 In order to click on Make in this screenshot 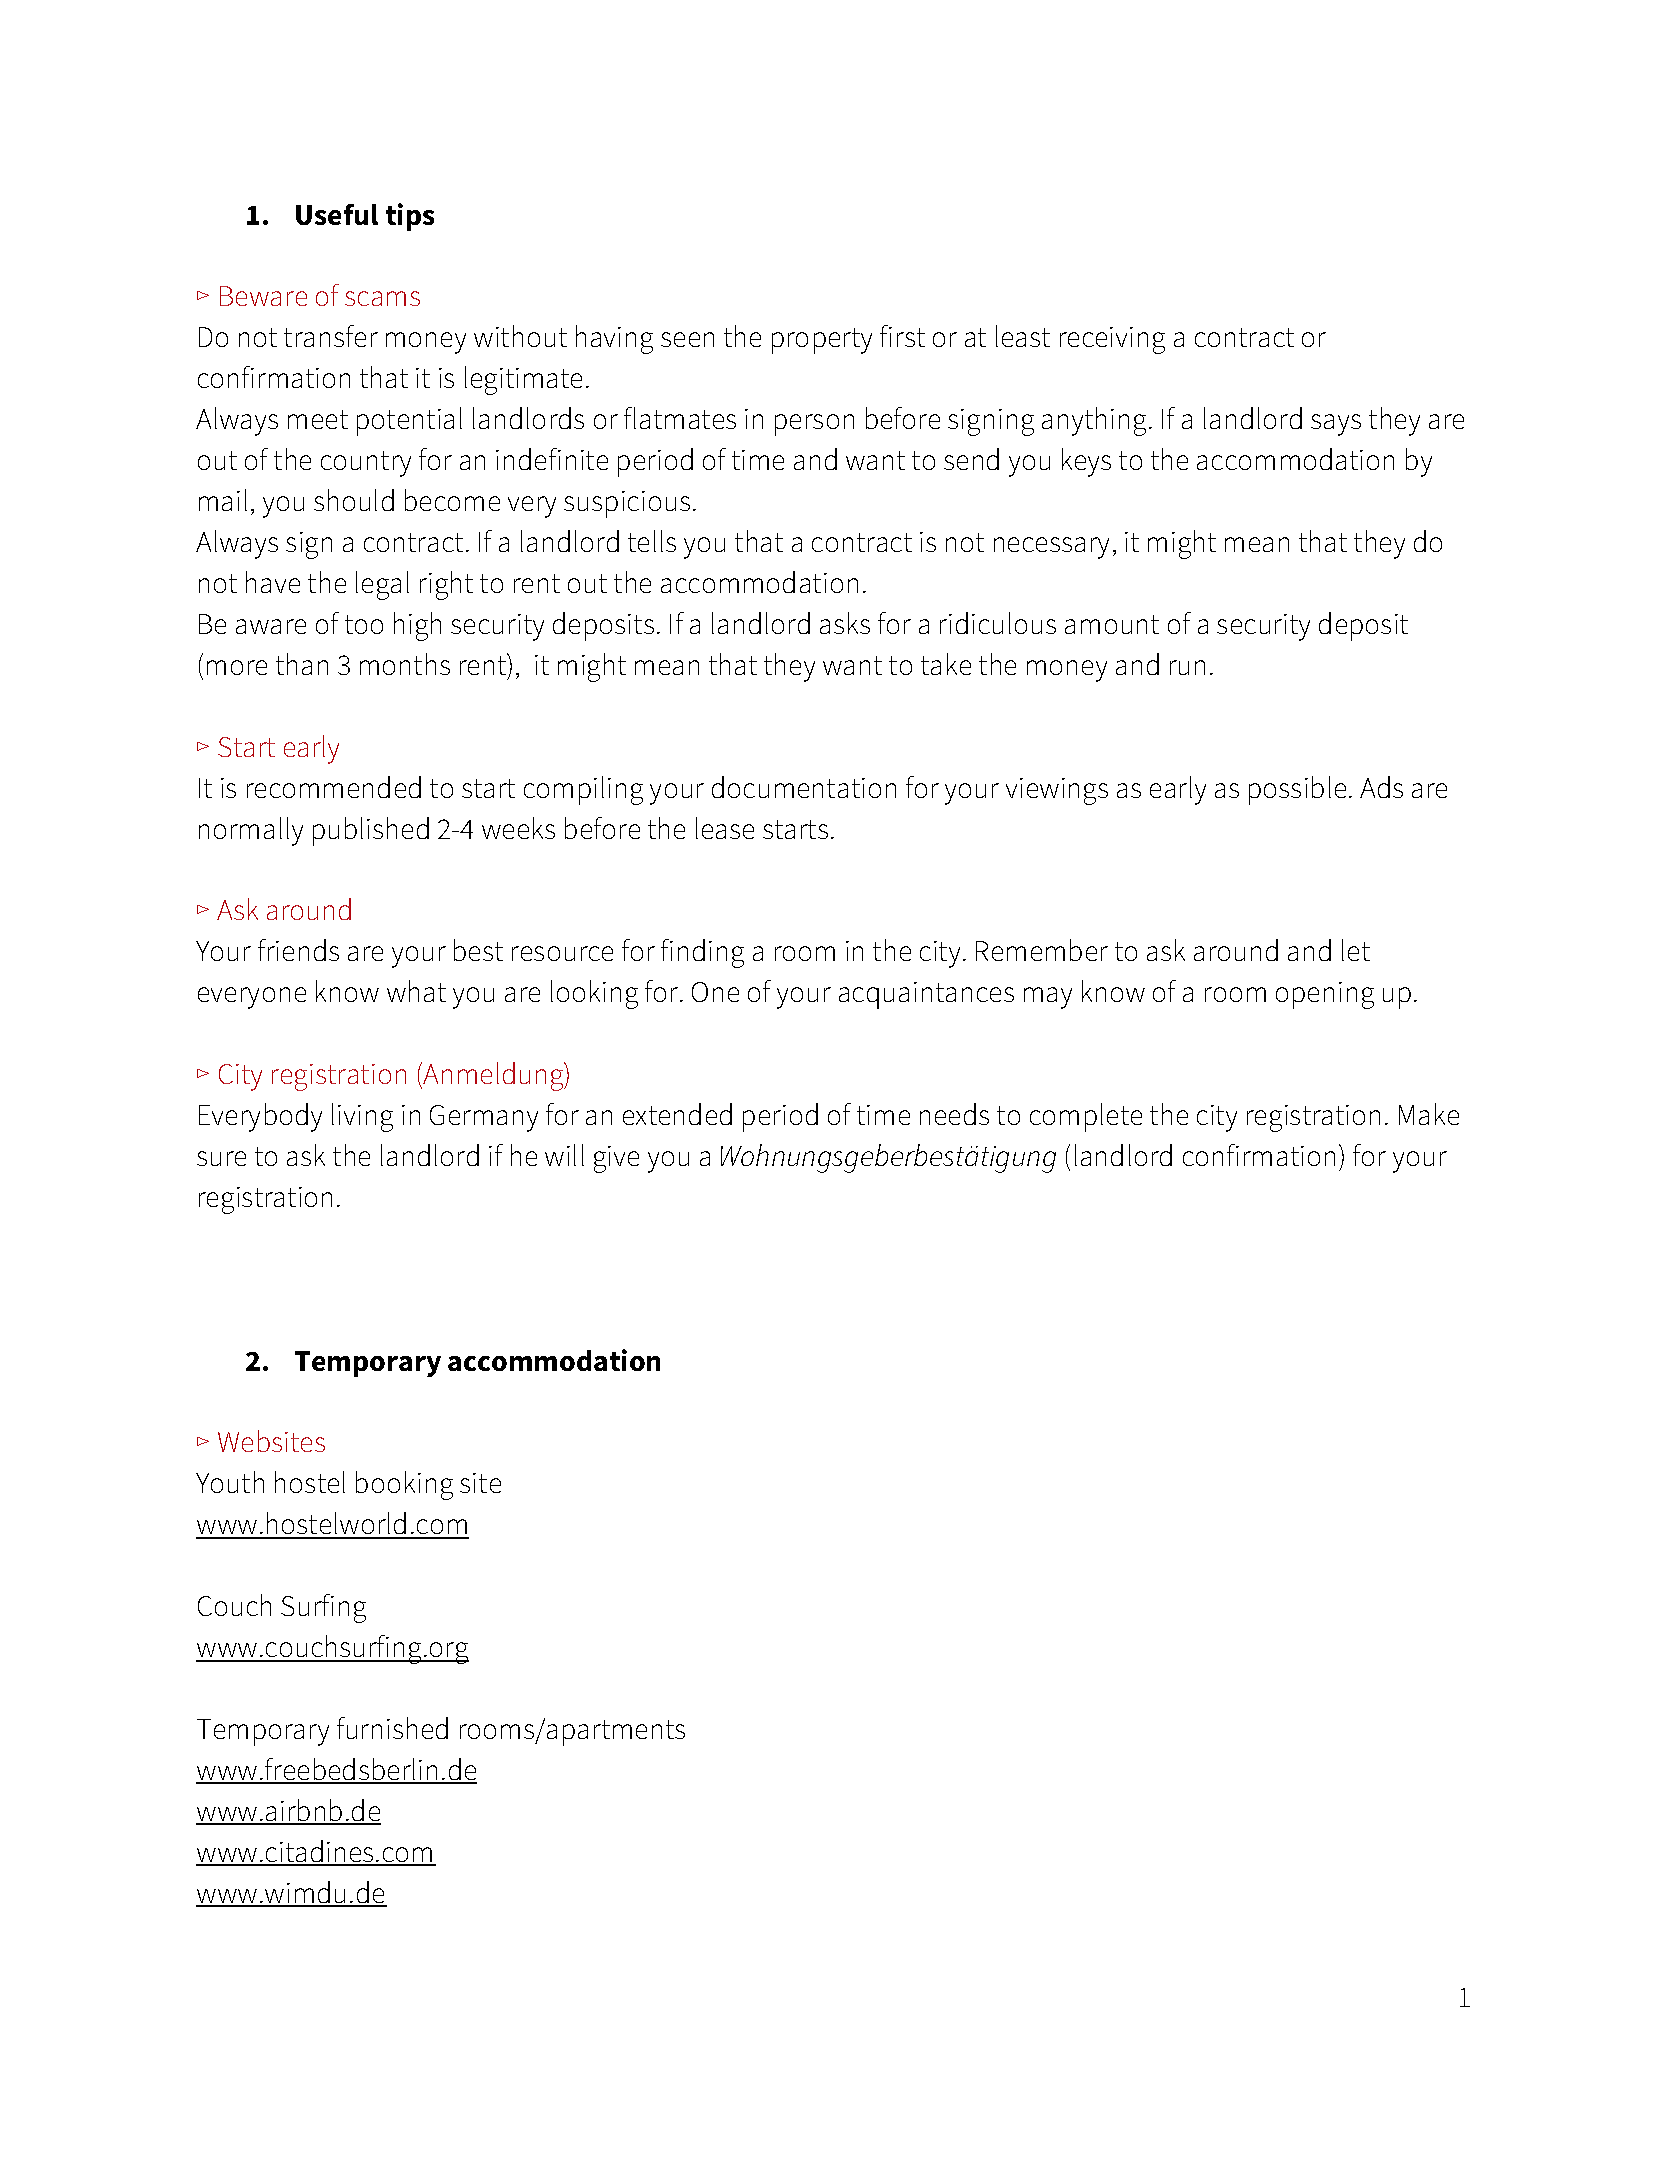, I will do `click(1429, 1114)`.
